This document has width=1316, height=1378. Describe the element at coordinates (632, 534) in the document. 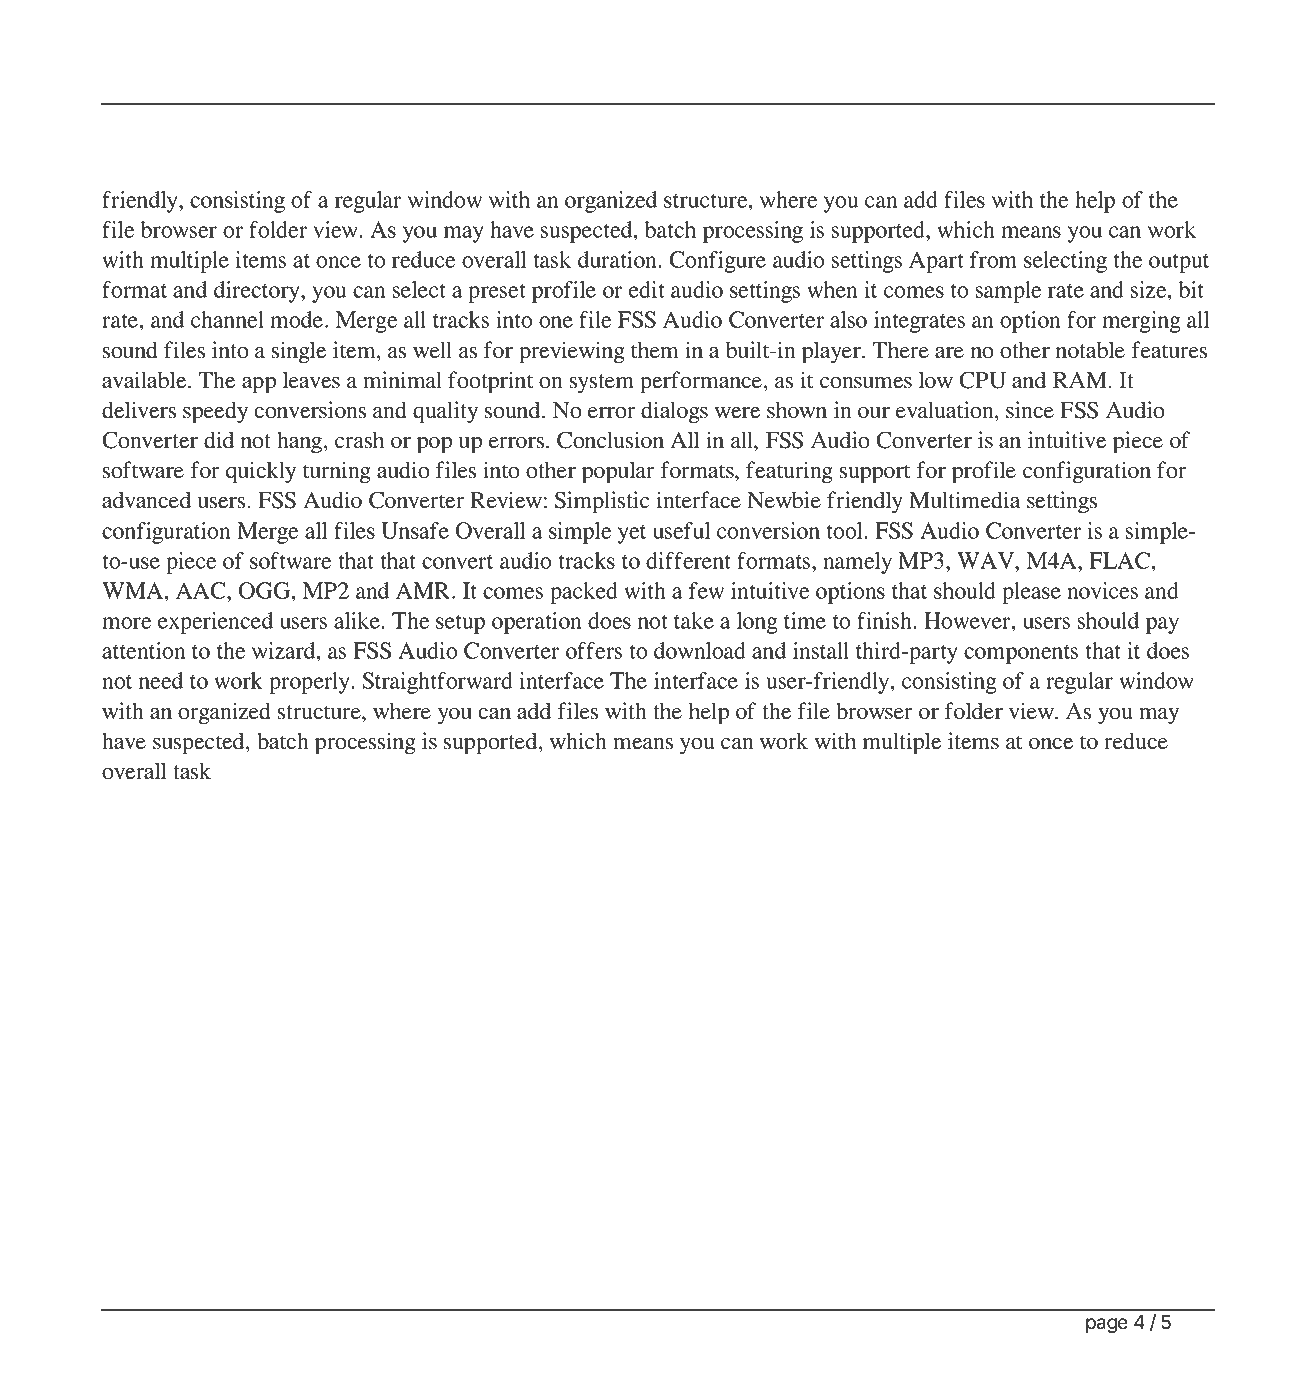

I see `yet` at that location.
